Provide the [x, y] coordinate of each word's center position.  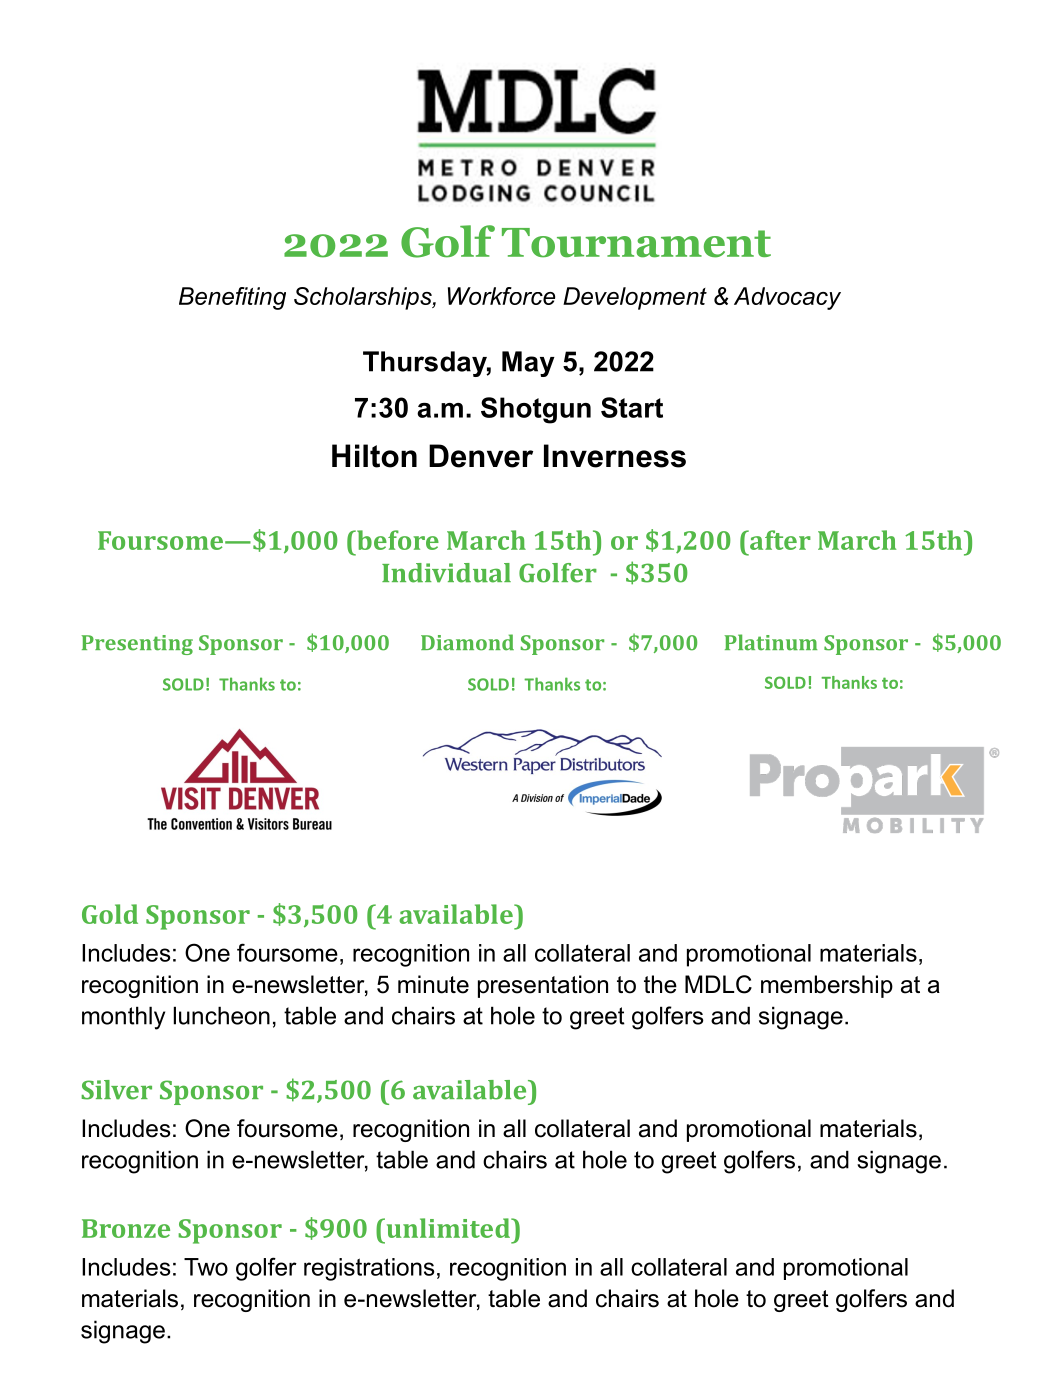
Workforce [501, 296]
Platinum [771, 642]
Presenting [137, 645]
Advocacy [787, 298]
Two [206, 1267]
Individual [446, 573]
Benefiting [232, 298]
